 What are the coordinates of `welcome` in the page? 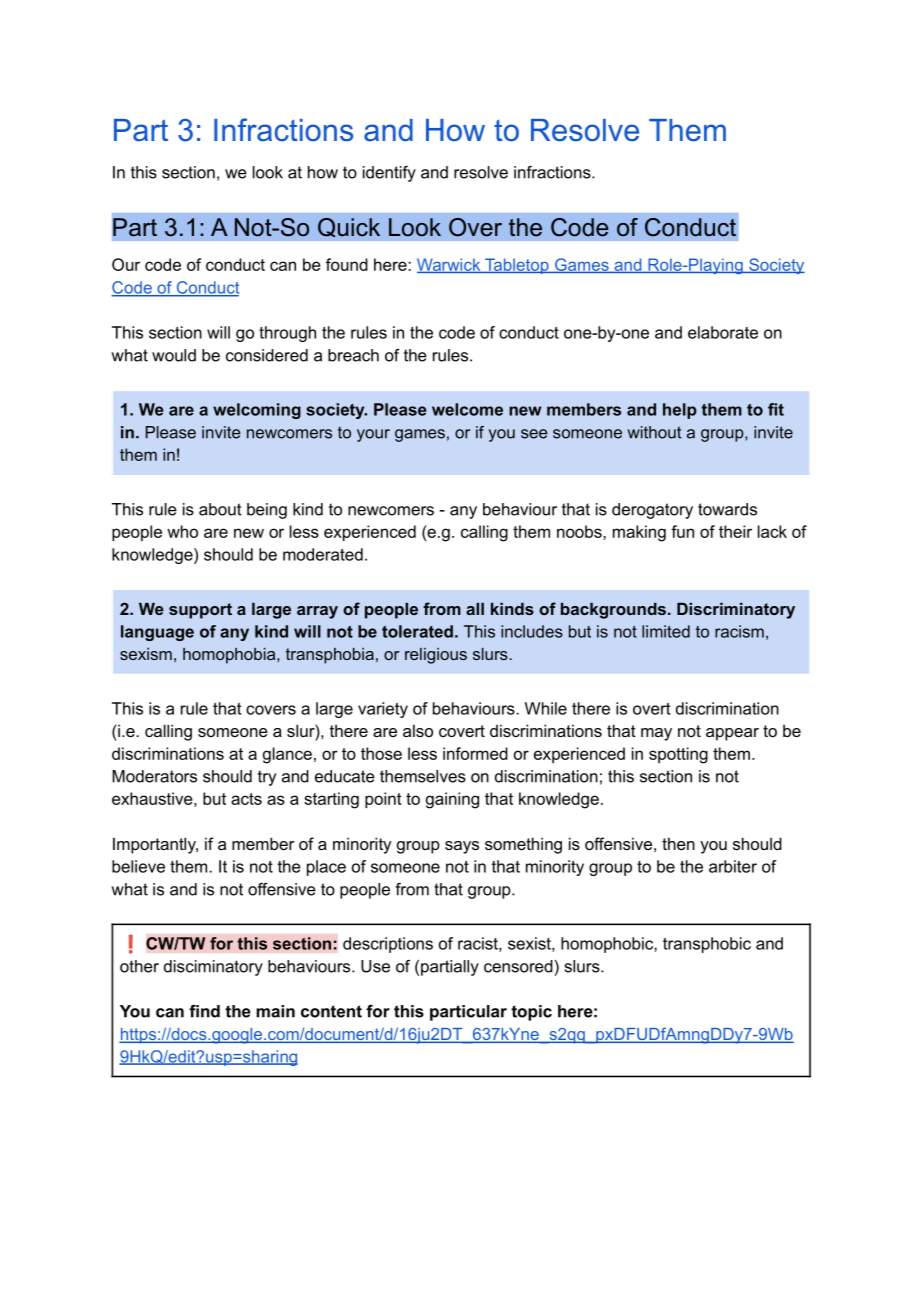 It's located at (467, 409).
